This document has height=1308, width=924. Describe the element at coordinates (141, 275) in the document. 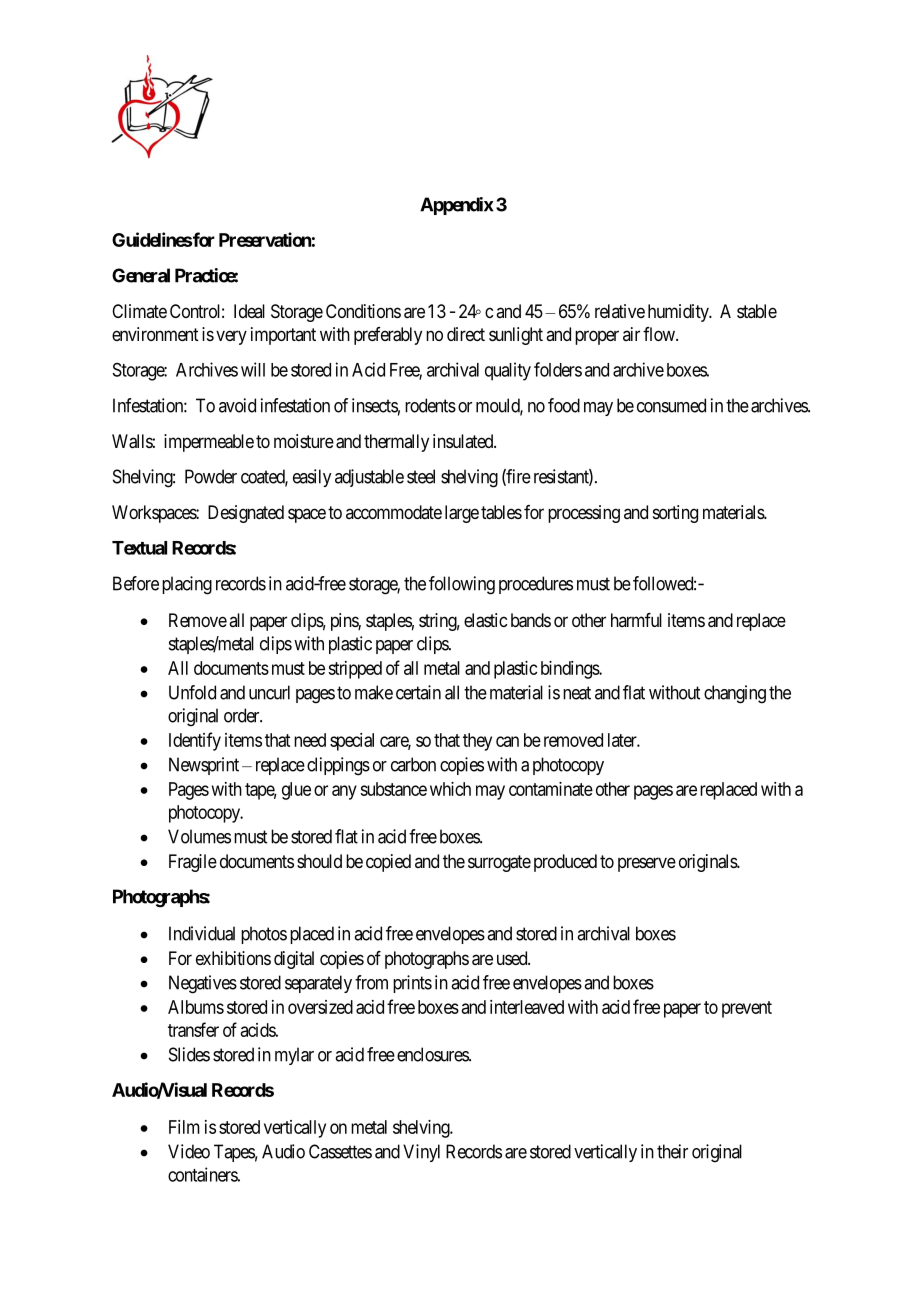

I see `General` at that location.
